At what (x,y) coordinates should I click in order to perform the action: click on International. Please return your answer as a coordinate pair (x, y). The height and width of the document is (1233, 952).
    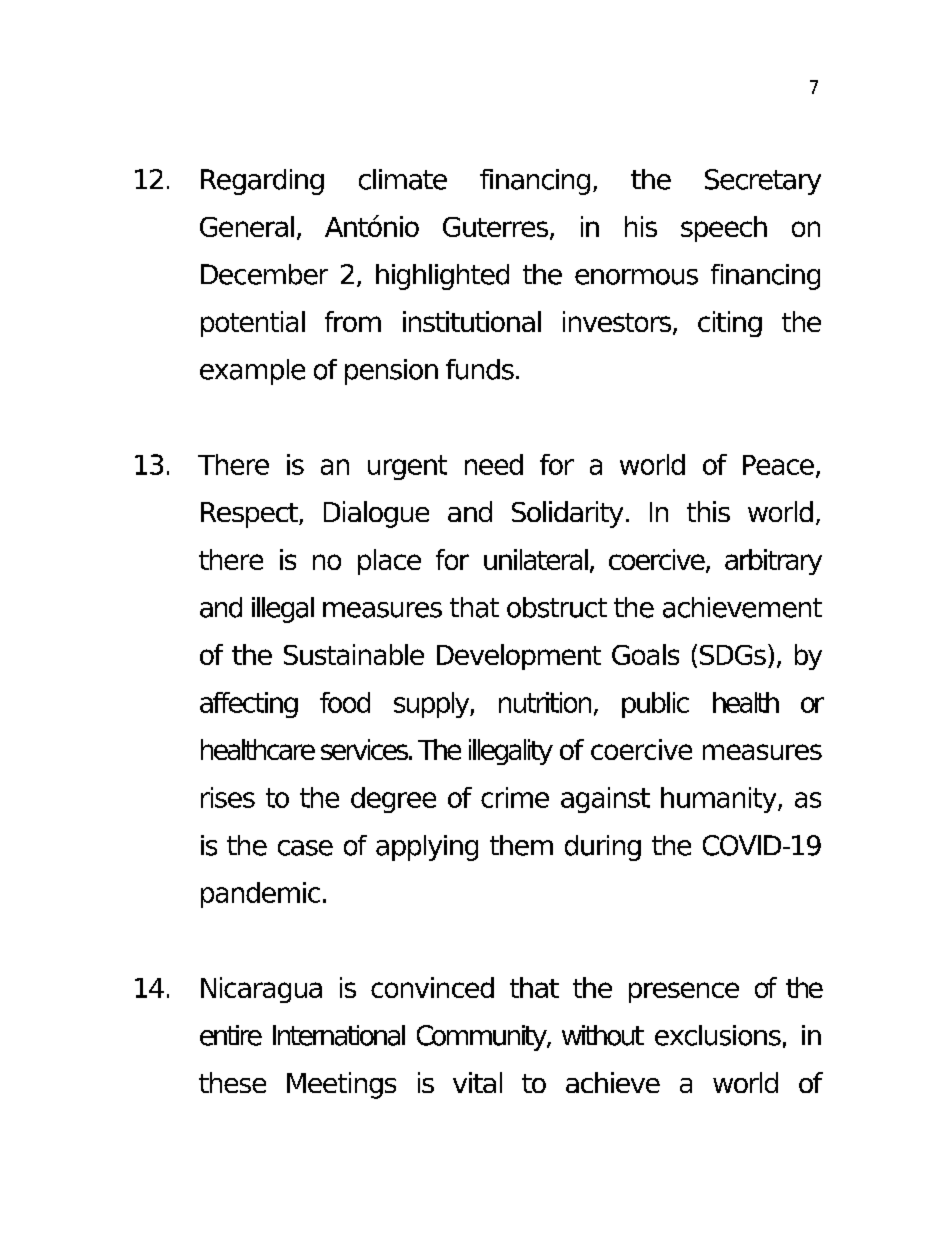
    Looking at the image, I should click on (339, 1035).
